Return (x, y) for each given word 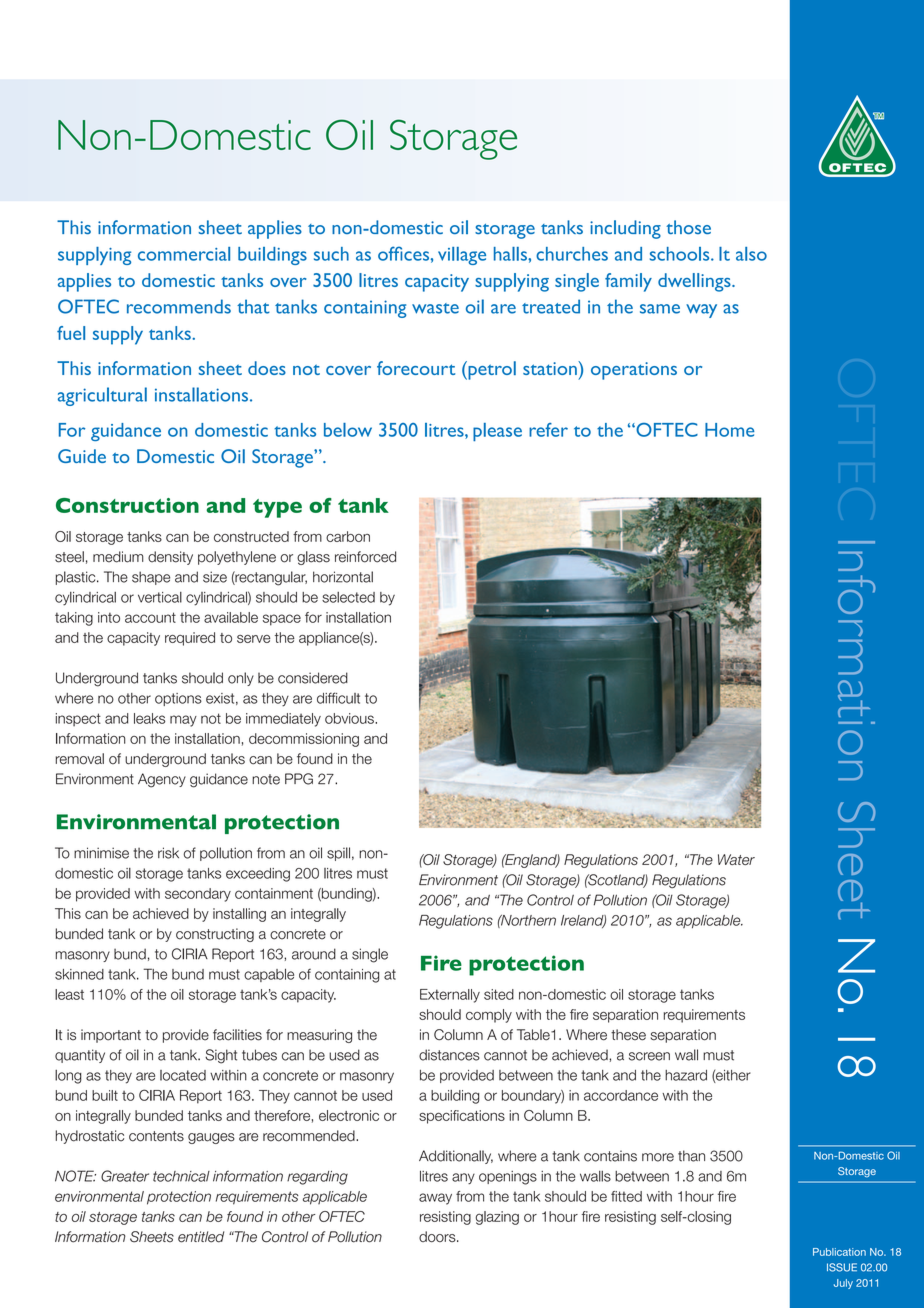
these (628, 1035)
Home (730, 430)
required (190, 639)
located (183, 1075)
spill (338, 854)
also (751, 254)
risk (168, 853)
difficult (338, 698)
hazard (686, 1075)
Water (736, 859)
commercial (184, 254)
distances (449, 1055)
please (497, 432)
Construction (127, 505)
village (462, 256)
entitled (201, 1237)
